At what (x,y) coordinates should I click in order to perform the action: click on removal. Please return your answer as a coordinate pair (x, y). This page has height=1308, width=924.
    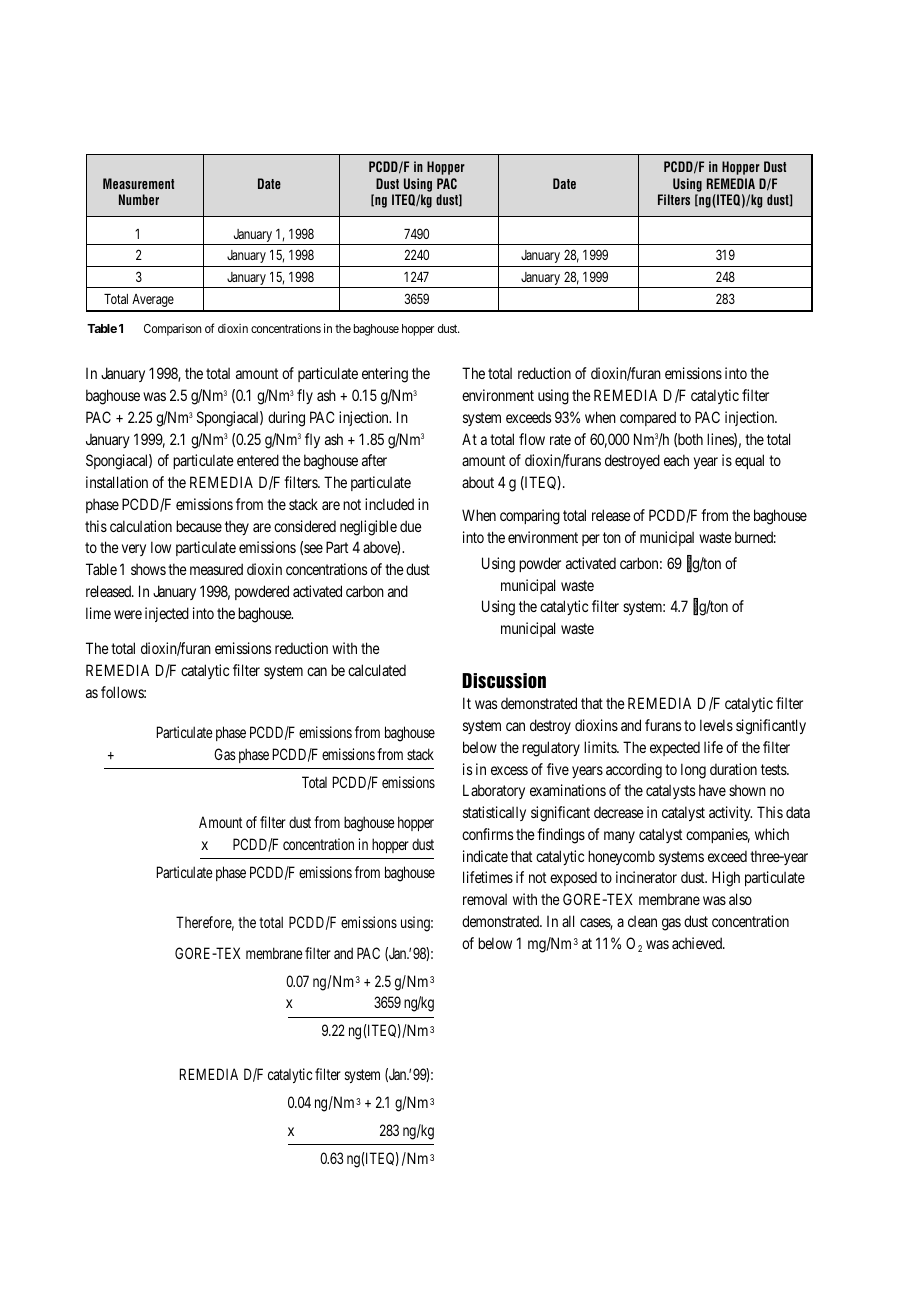
    Looking at the image, I should click on (485, 899).
